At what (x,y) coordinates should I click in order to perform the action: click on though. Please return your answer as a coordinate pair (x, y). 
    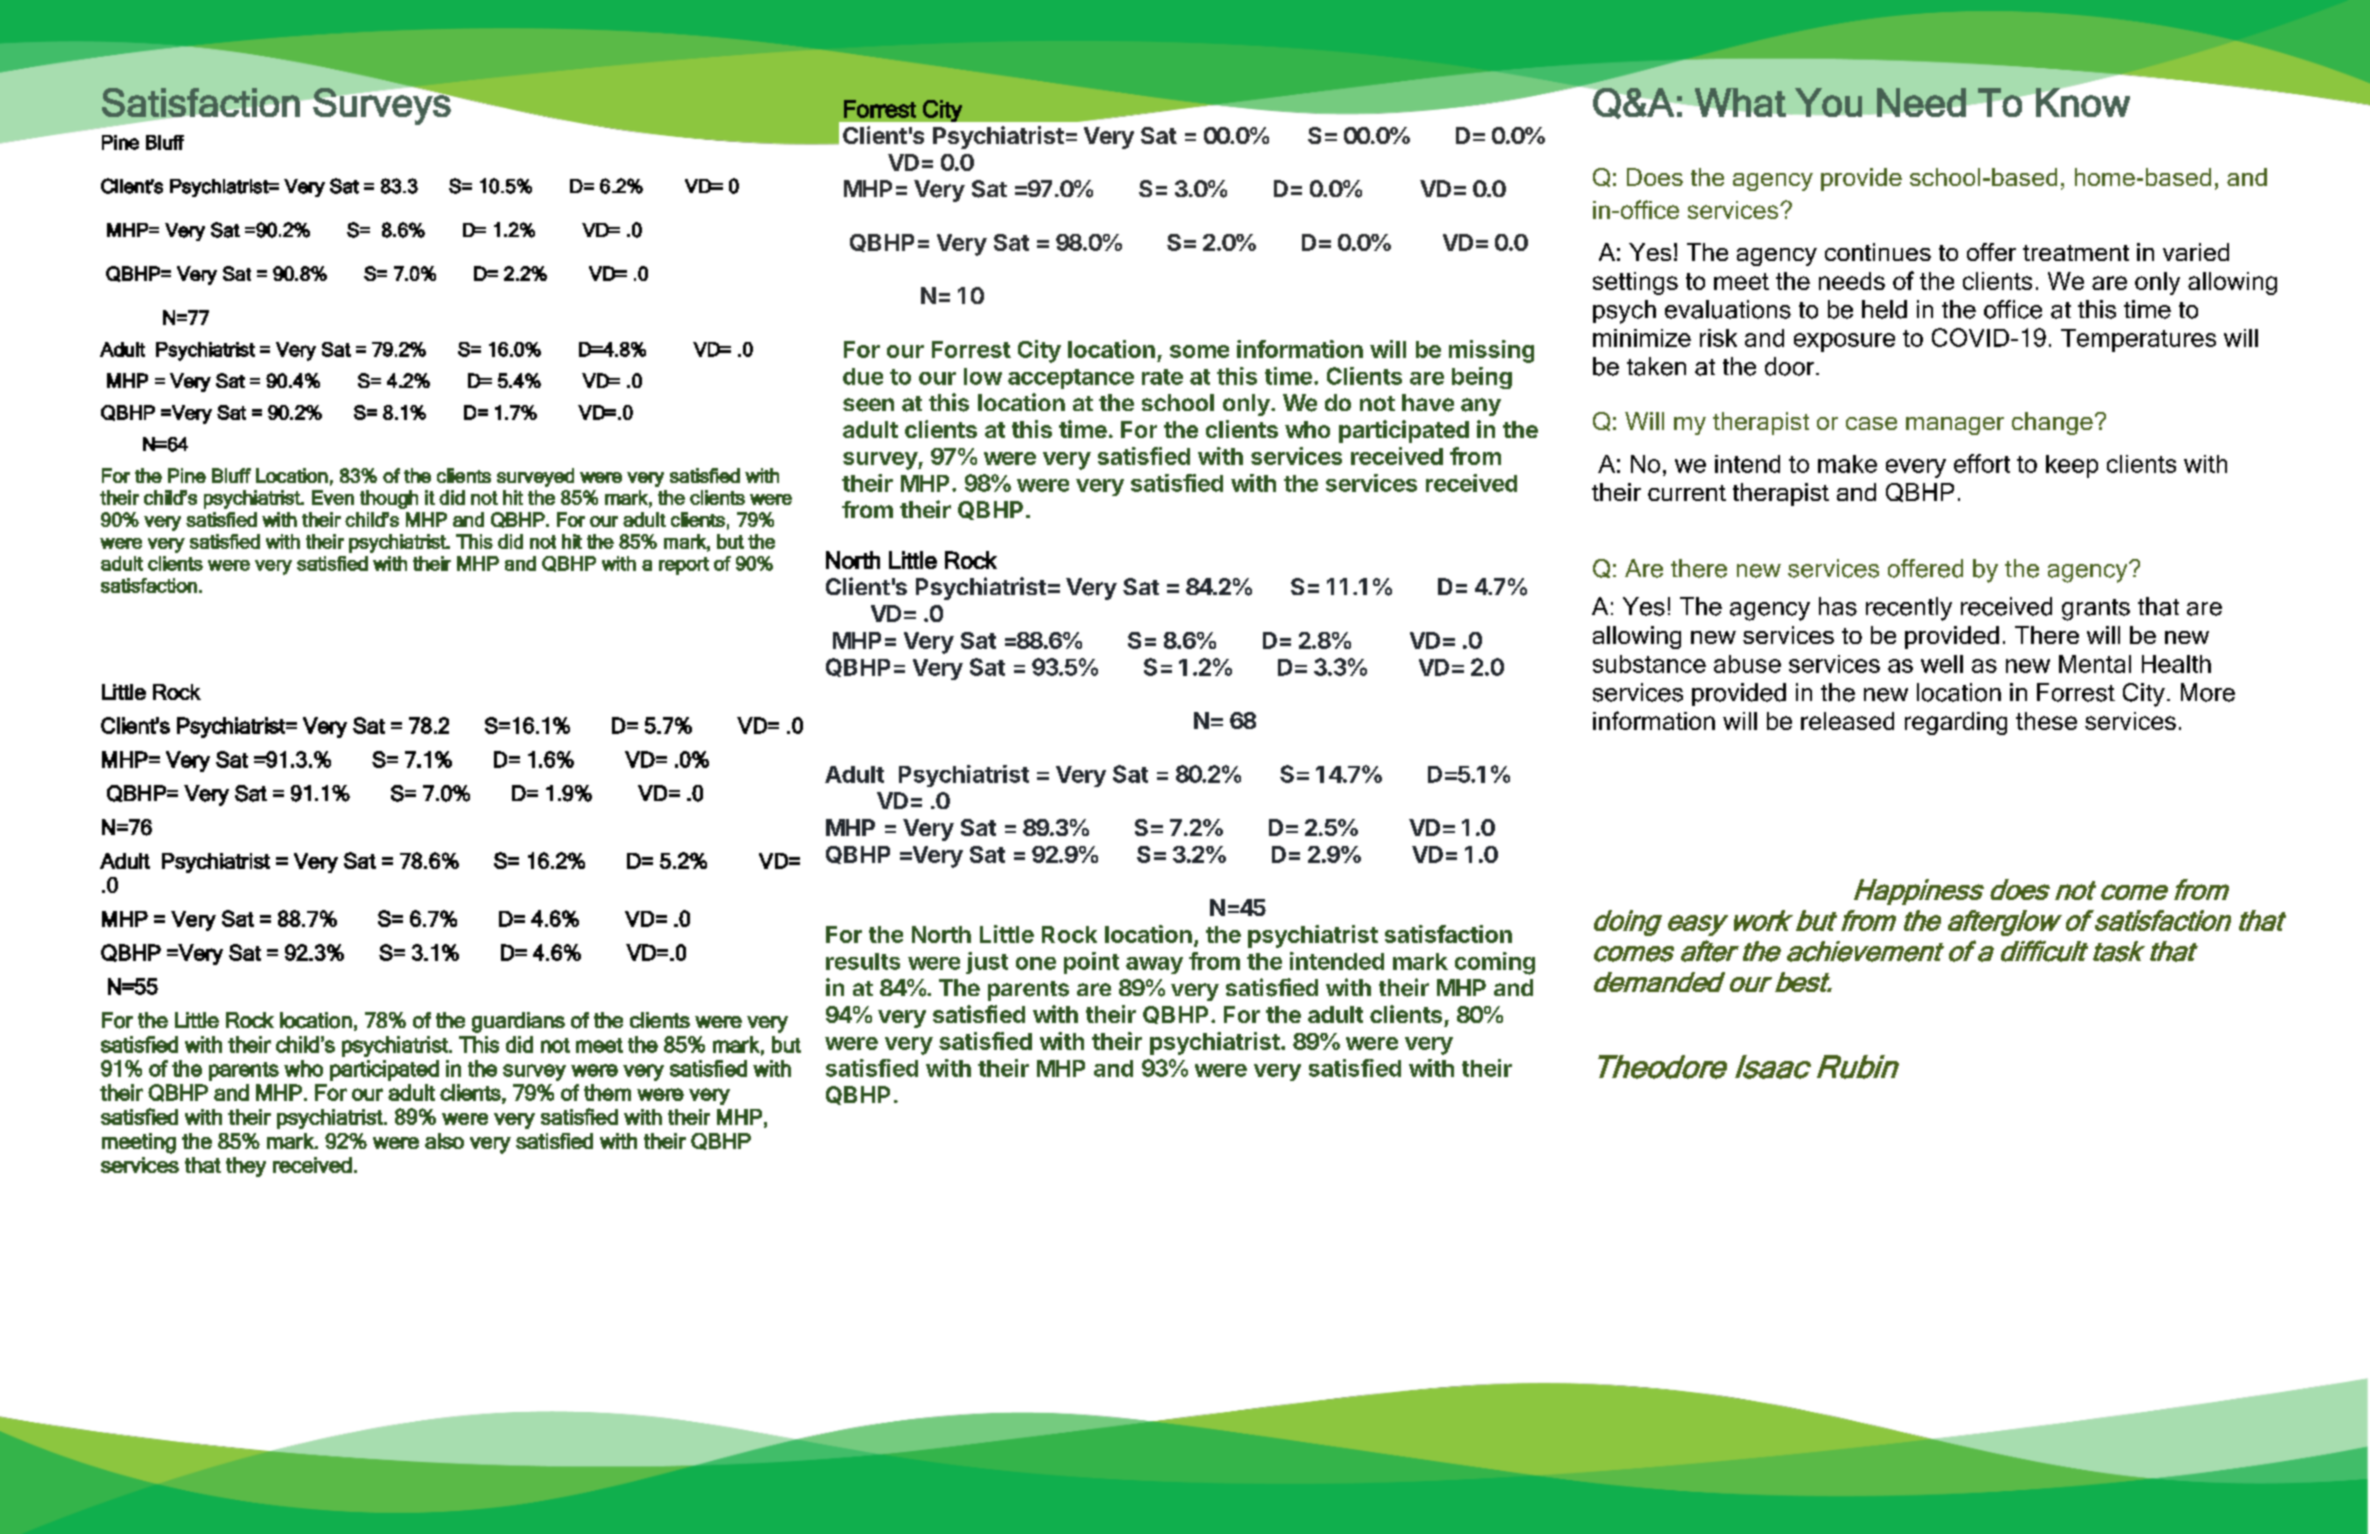
    Looking at the image, I should click on (389, 499).
